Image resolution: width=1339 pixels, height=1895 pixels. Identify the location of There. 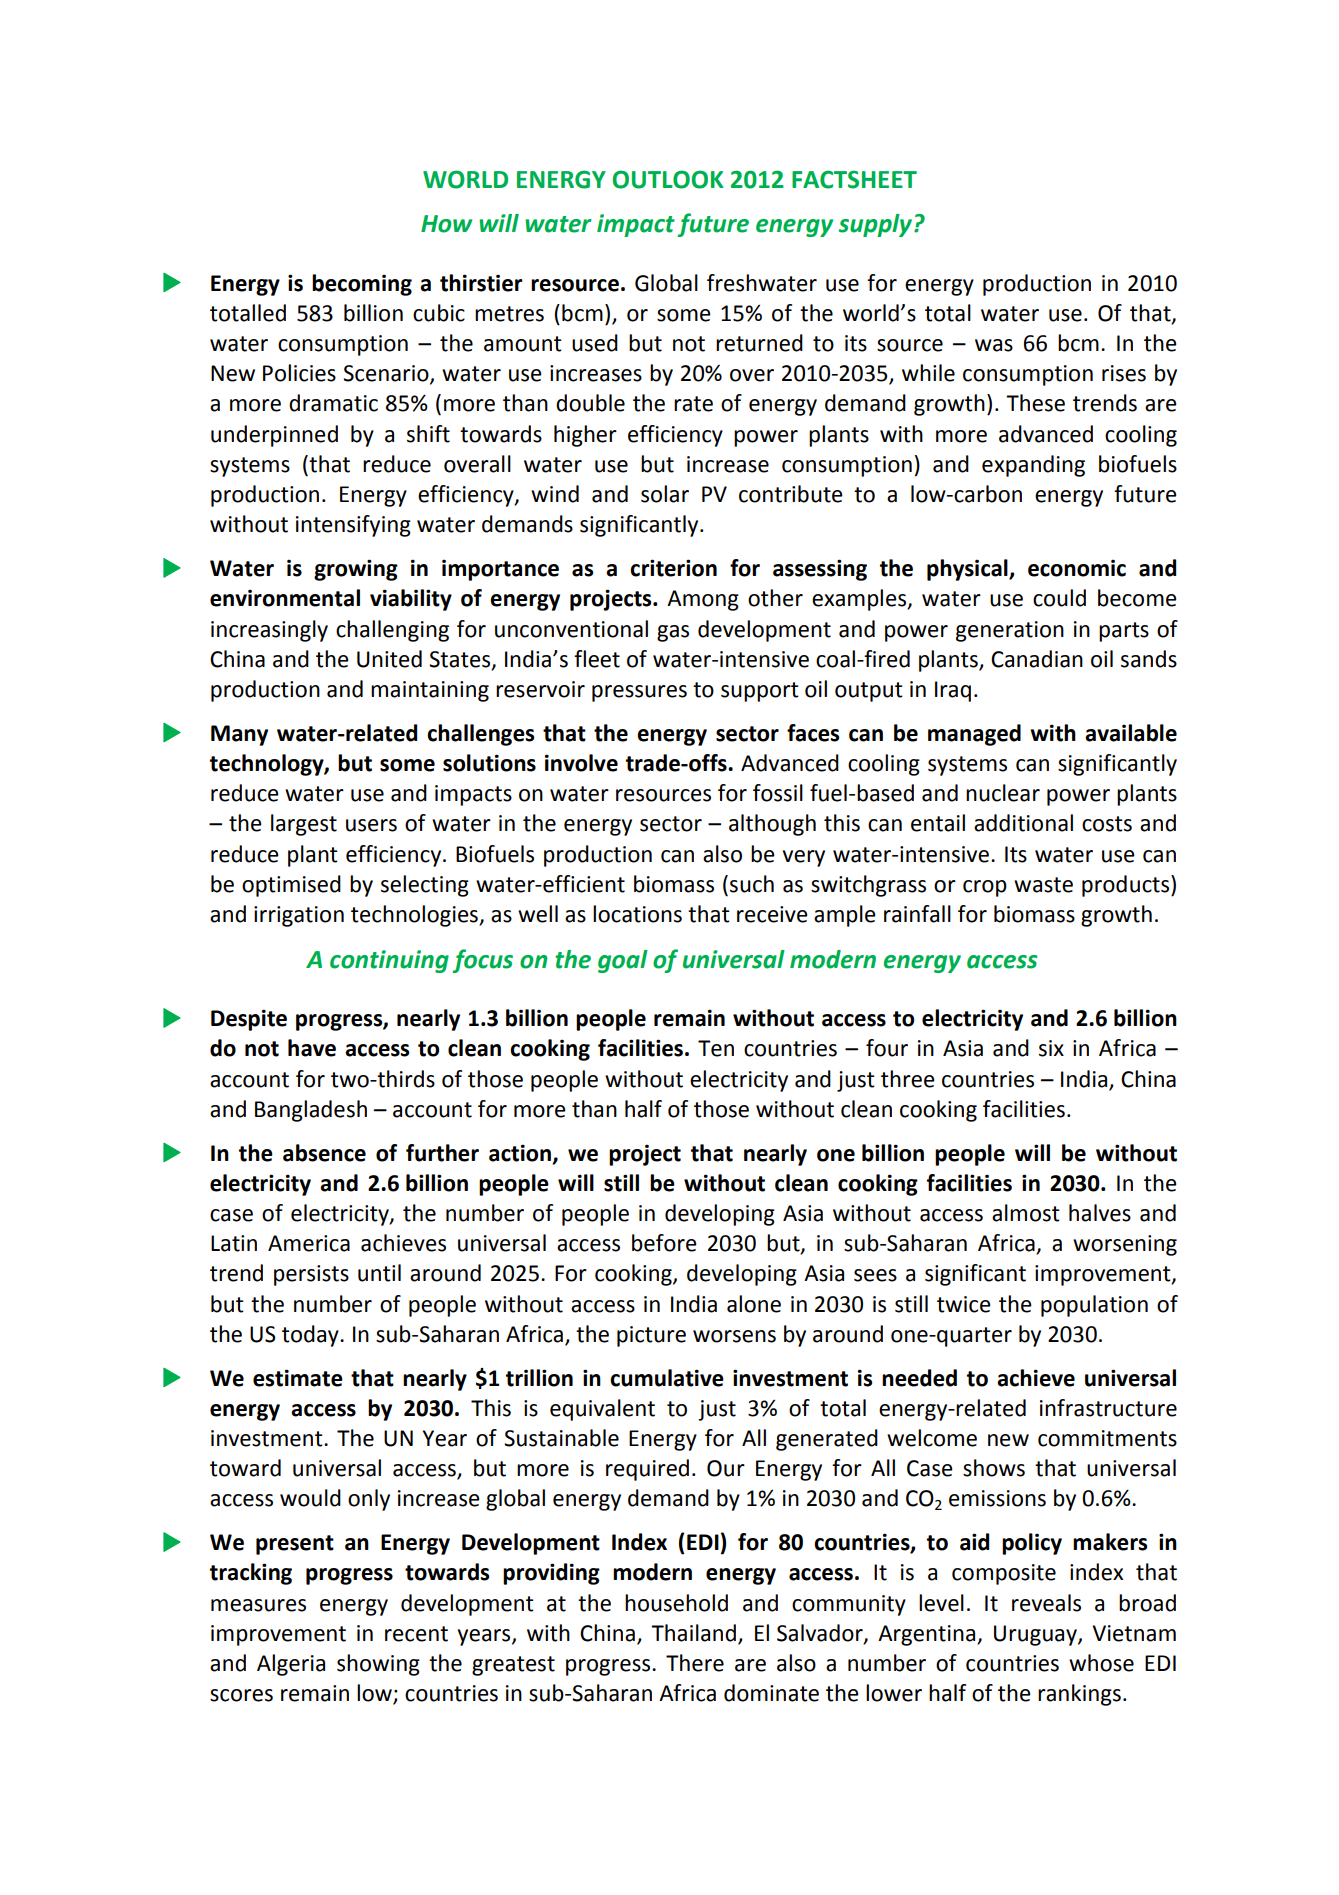
(695, 1663).
